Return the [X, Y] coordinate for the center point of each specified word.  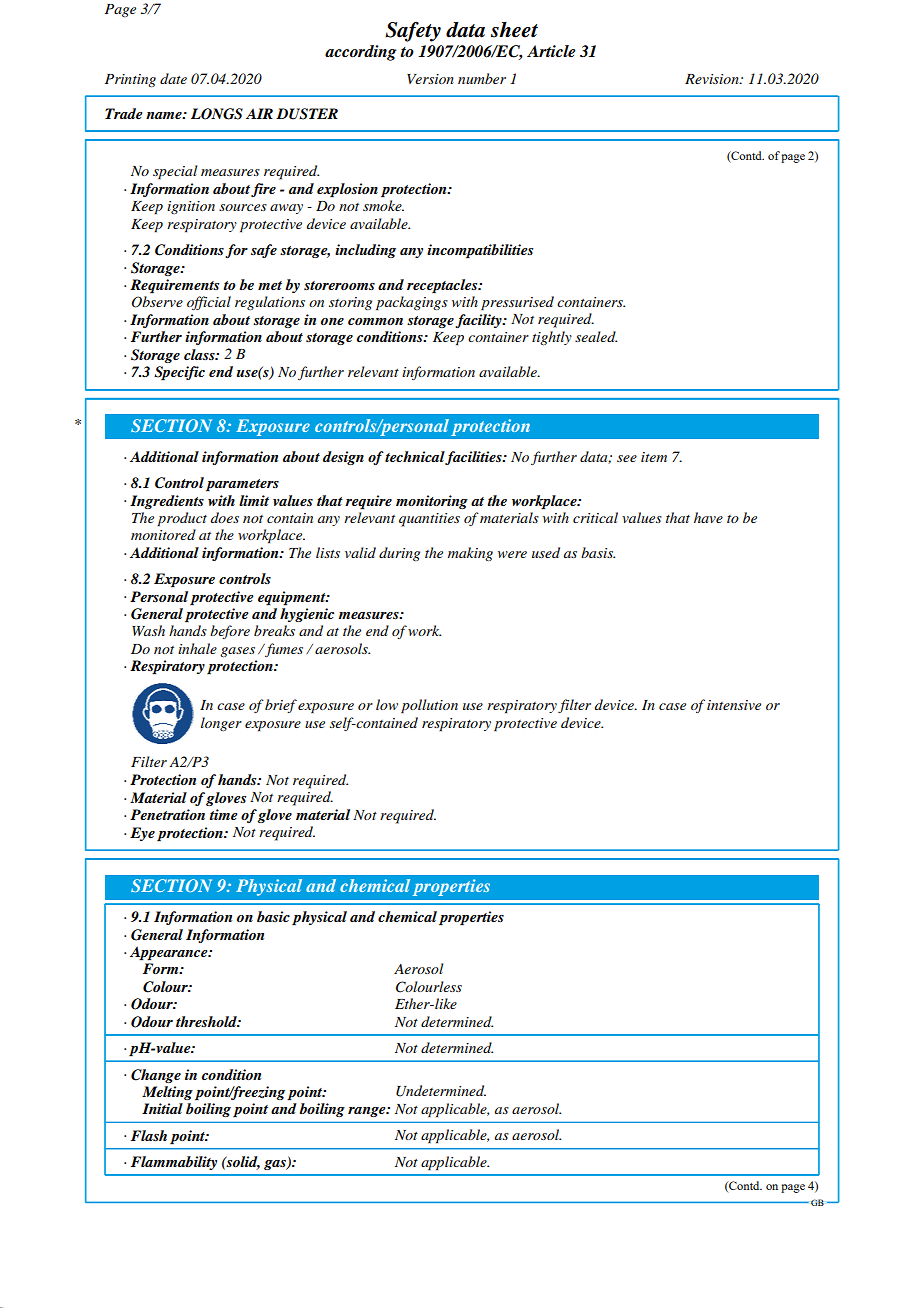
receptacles [443, 286]
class [200, 354]
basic [273, 916]
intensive [734, 705]
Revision [713, 79]
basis [598, 552]
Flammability [174, 1163]
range [368, 1112]
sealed [596, 336]
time [223, 814]
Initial [162, 1108]
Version [430, 79]
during [399, 554]
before [230, 632]
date [173, 78]
